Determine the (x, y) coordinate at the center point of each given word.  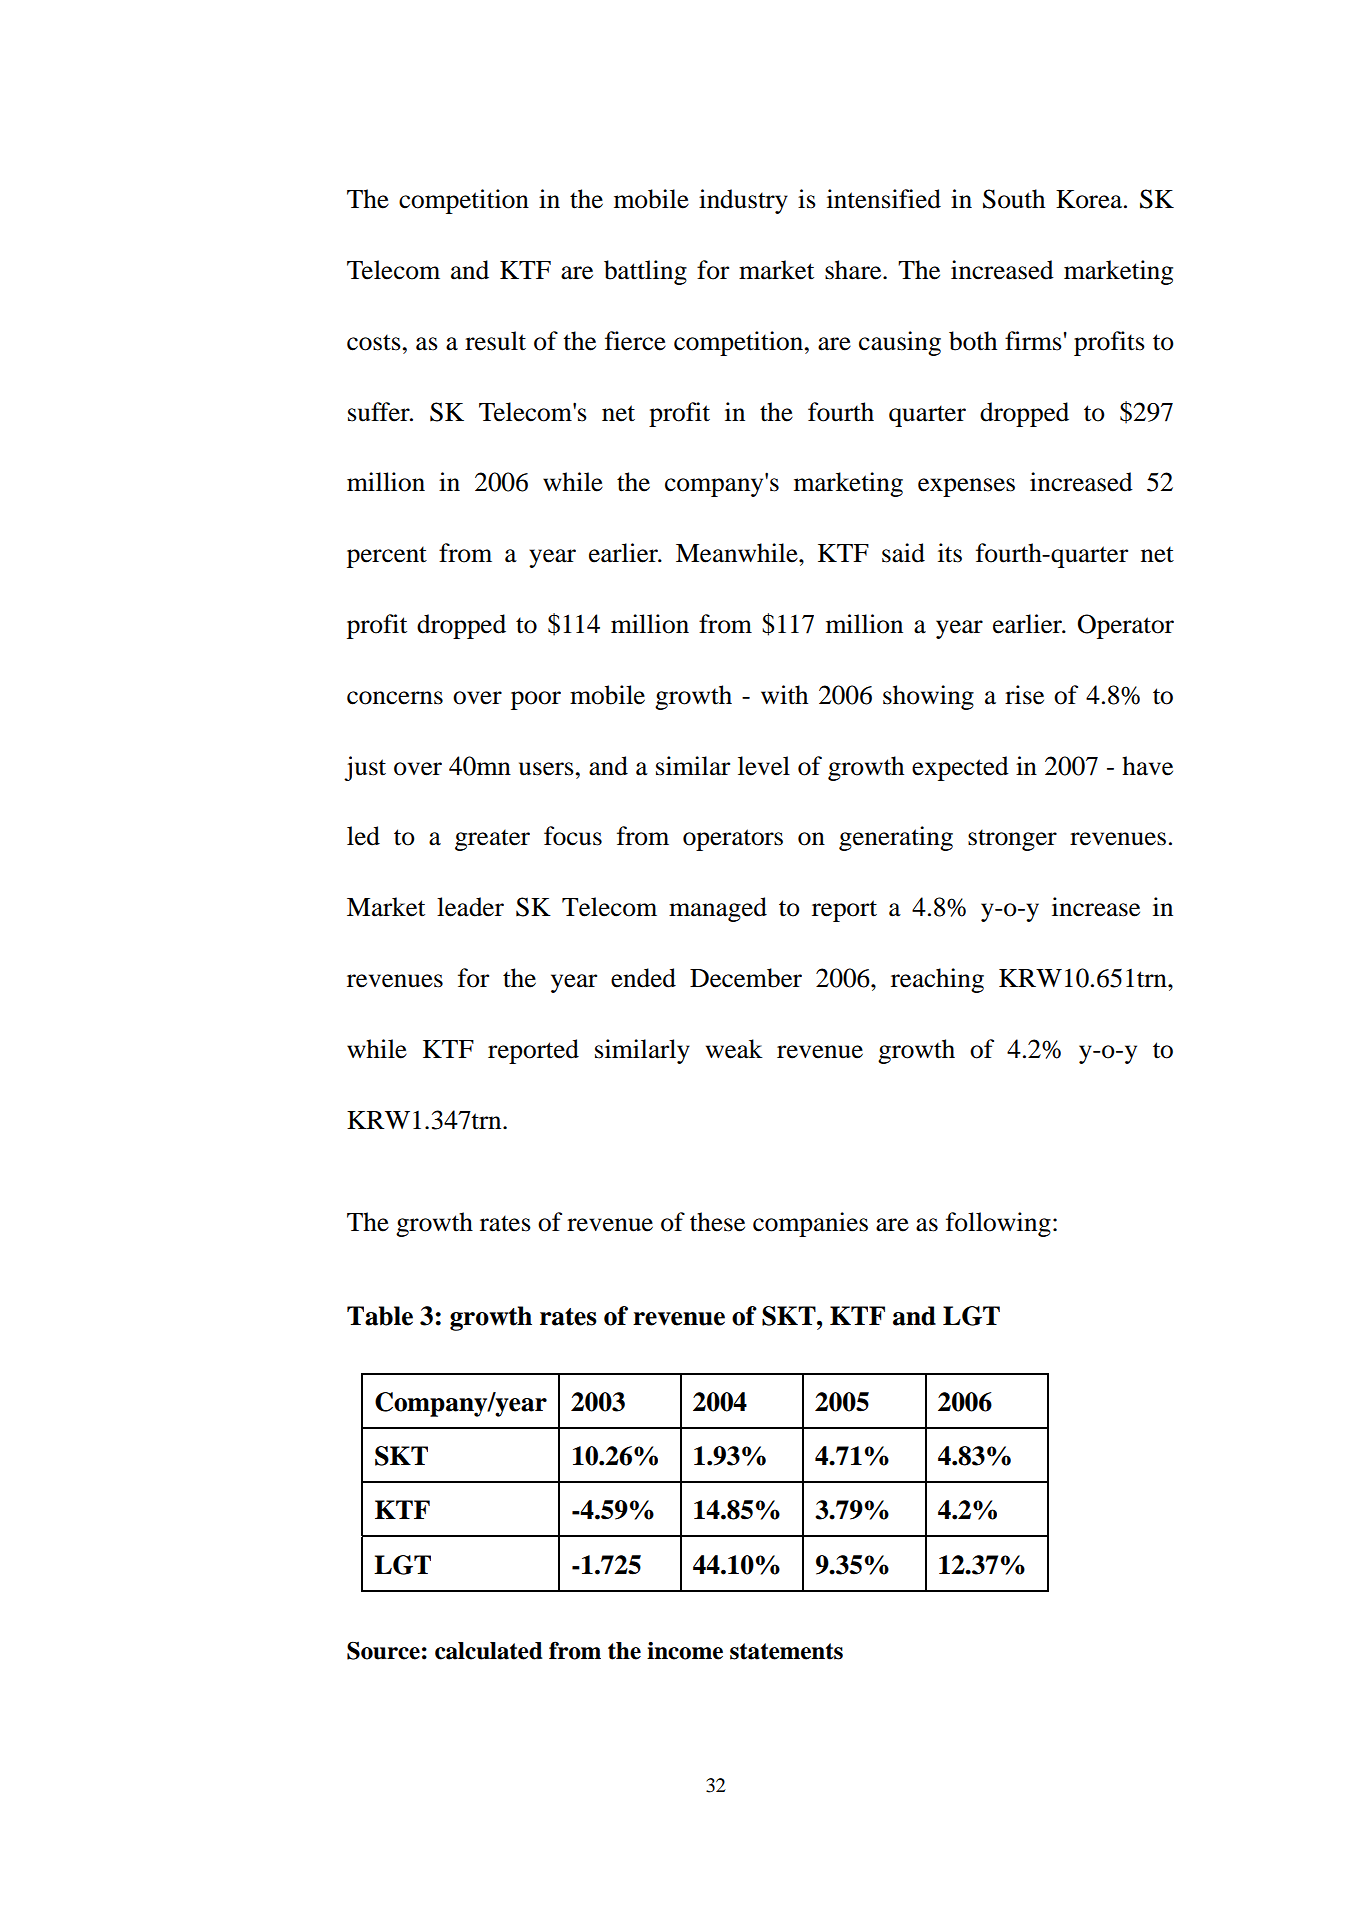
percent (387, 557)
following (998, 1224)
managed (718, 909)
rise (1024, 695)
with (784, 695)
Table (380, 1316)
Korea (1090, 199)
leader (470, 907)
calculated (489, 1651)
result (495, 341)
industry (743, 201)
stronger (1012, 840)
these (717, 1222)
